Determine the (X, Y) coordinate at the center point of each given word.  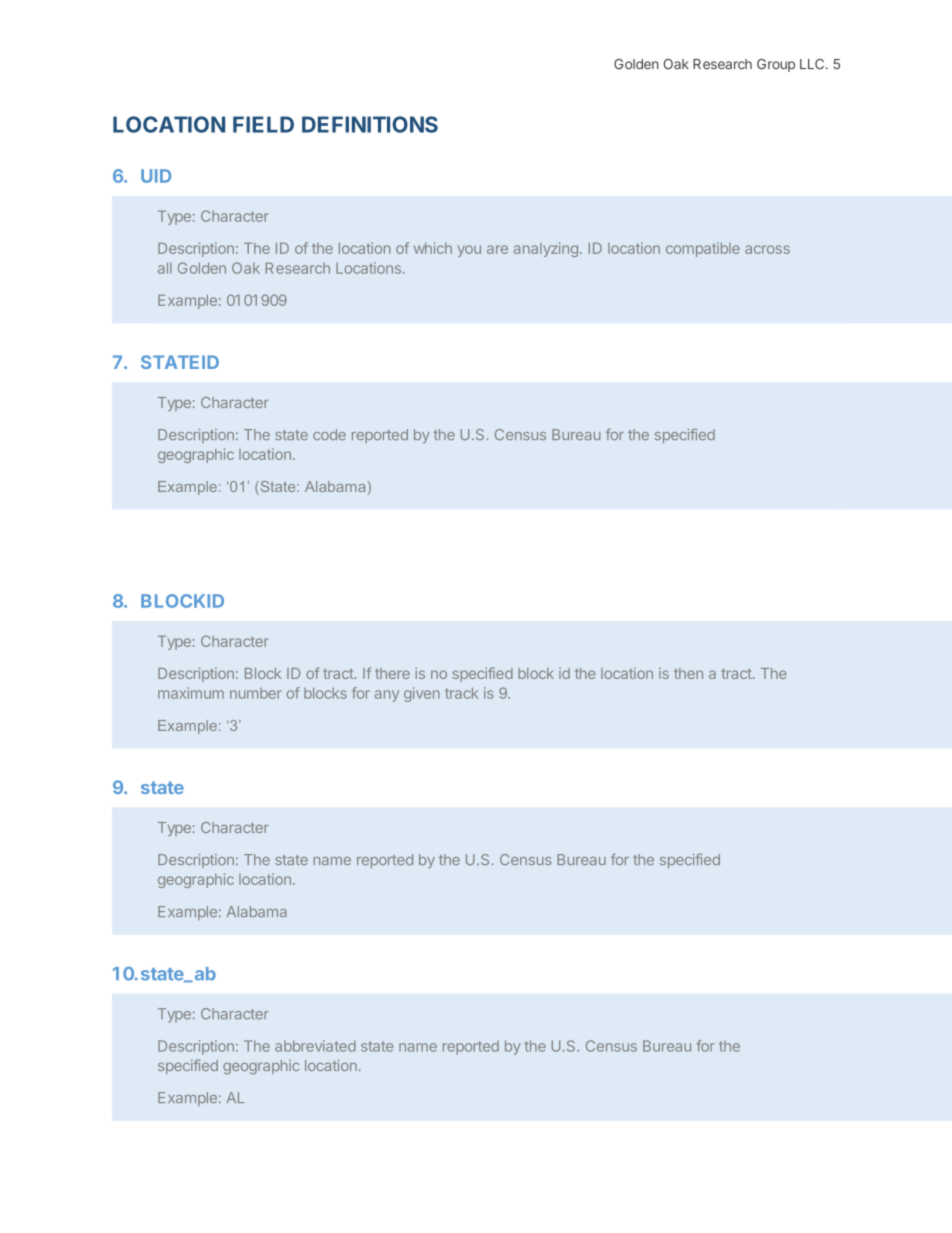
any (387, 696)
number (256, 693)
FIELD (263, 124)
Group (776, 65)
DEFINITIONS (370, 124)
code (329, 434)
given (422, 694)
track (461, 693)
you (469, 251)
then (688, 673)
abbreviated (315, 1046)
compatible (703, 249)
